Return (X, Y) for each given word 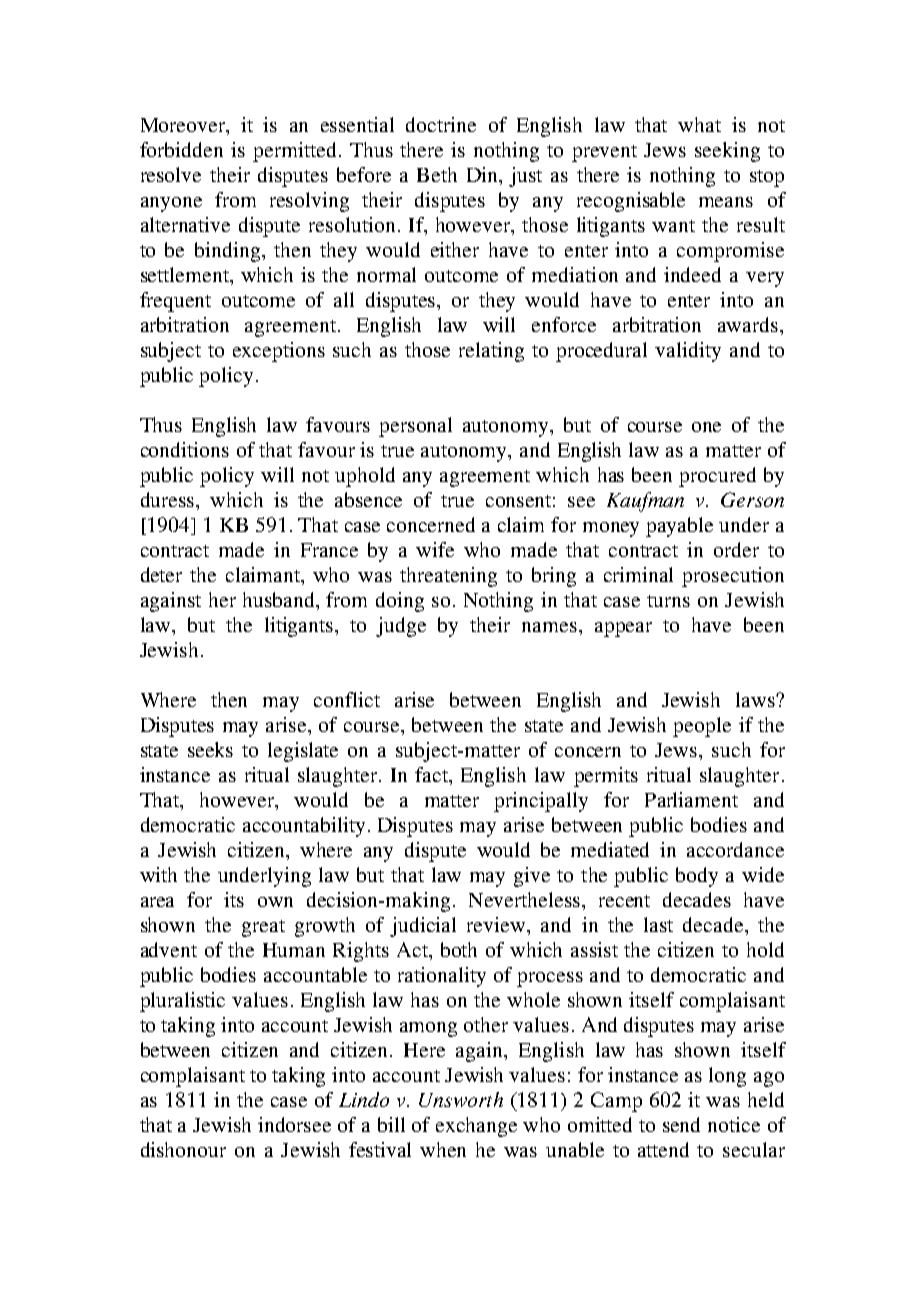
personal (415, 427)
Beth (437, 174)
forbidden (181, 149)
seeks (210, 749)
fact (433, 774)
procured (717, 477)
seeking (727, 152)
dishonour (183, 1149)
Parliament (691, 799)
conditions (185, 449)
